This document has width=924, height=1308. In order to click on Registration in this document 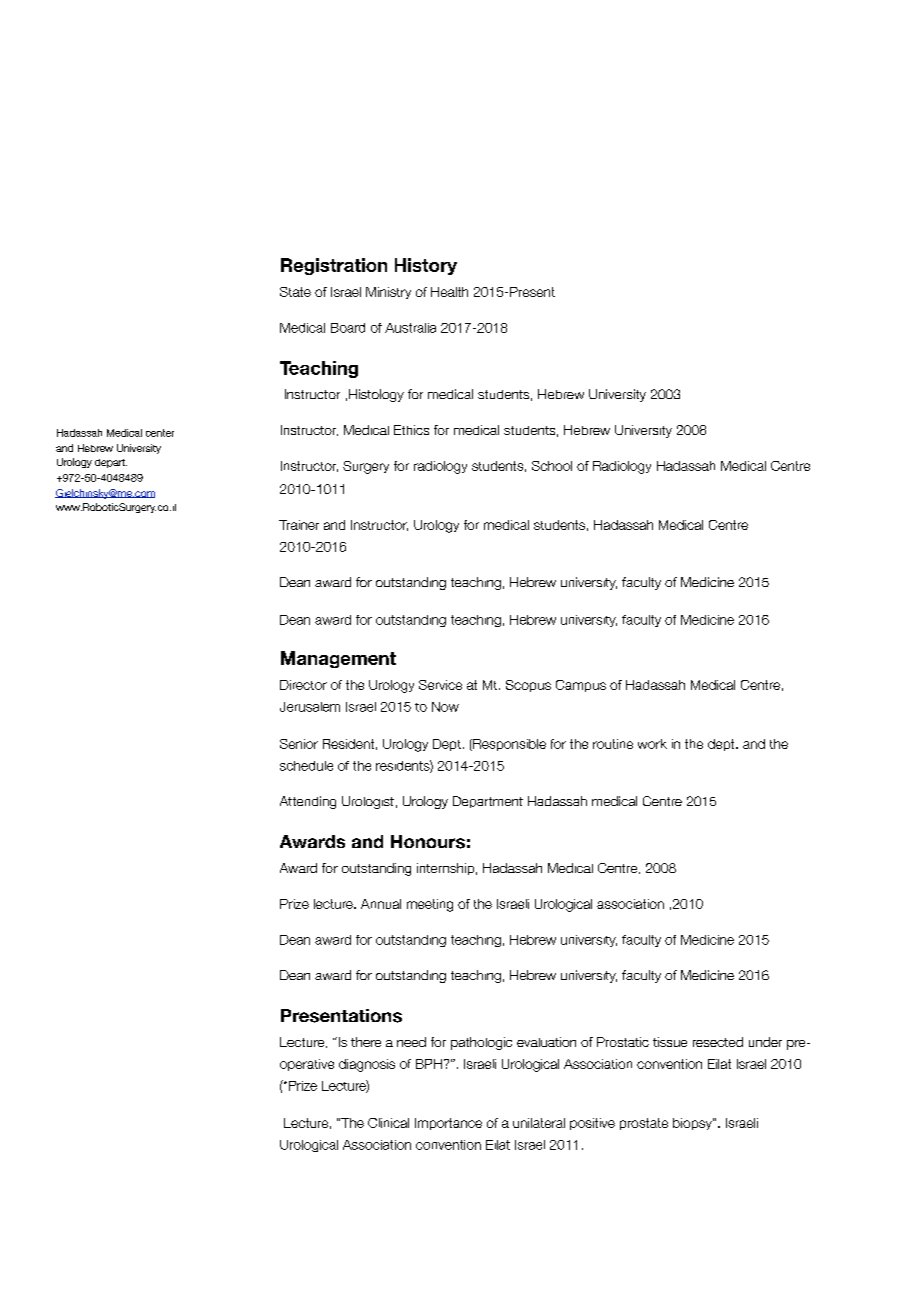, I will do `click(334, 266)`.
